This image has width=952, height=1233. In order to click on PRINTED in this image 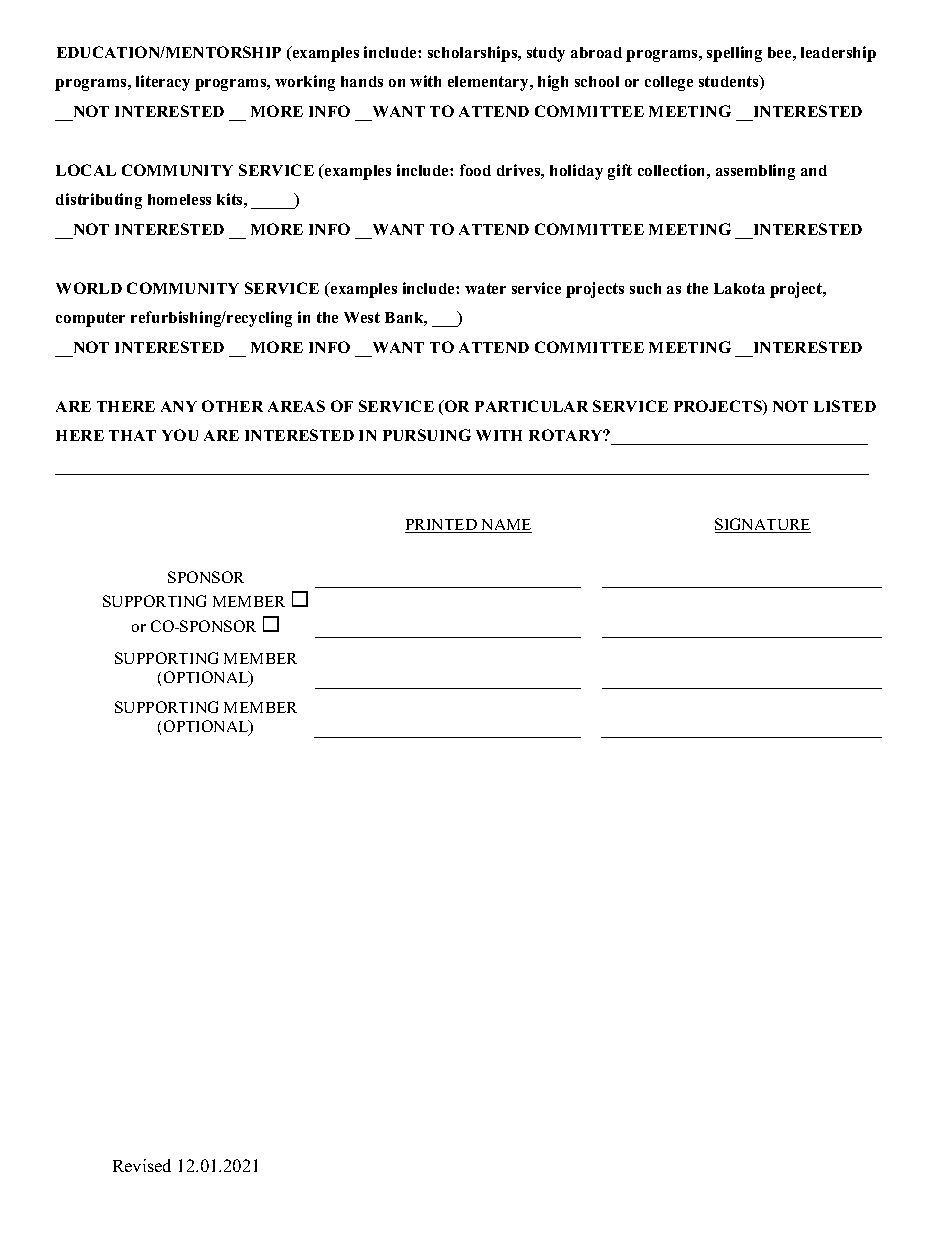, I will do `click(442, 526)`.
